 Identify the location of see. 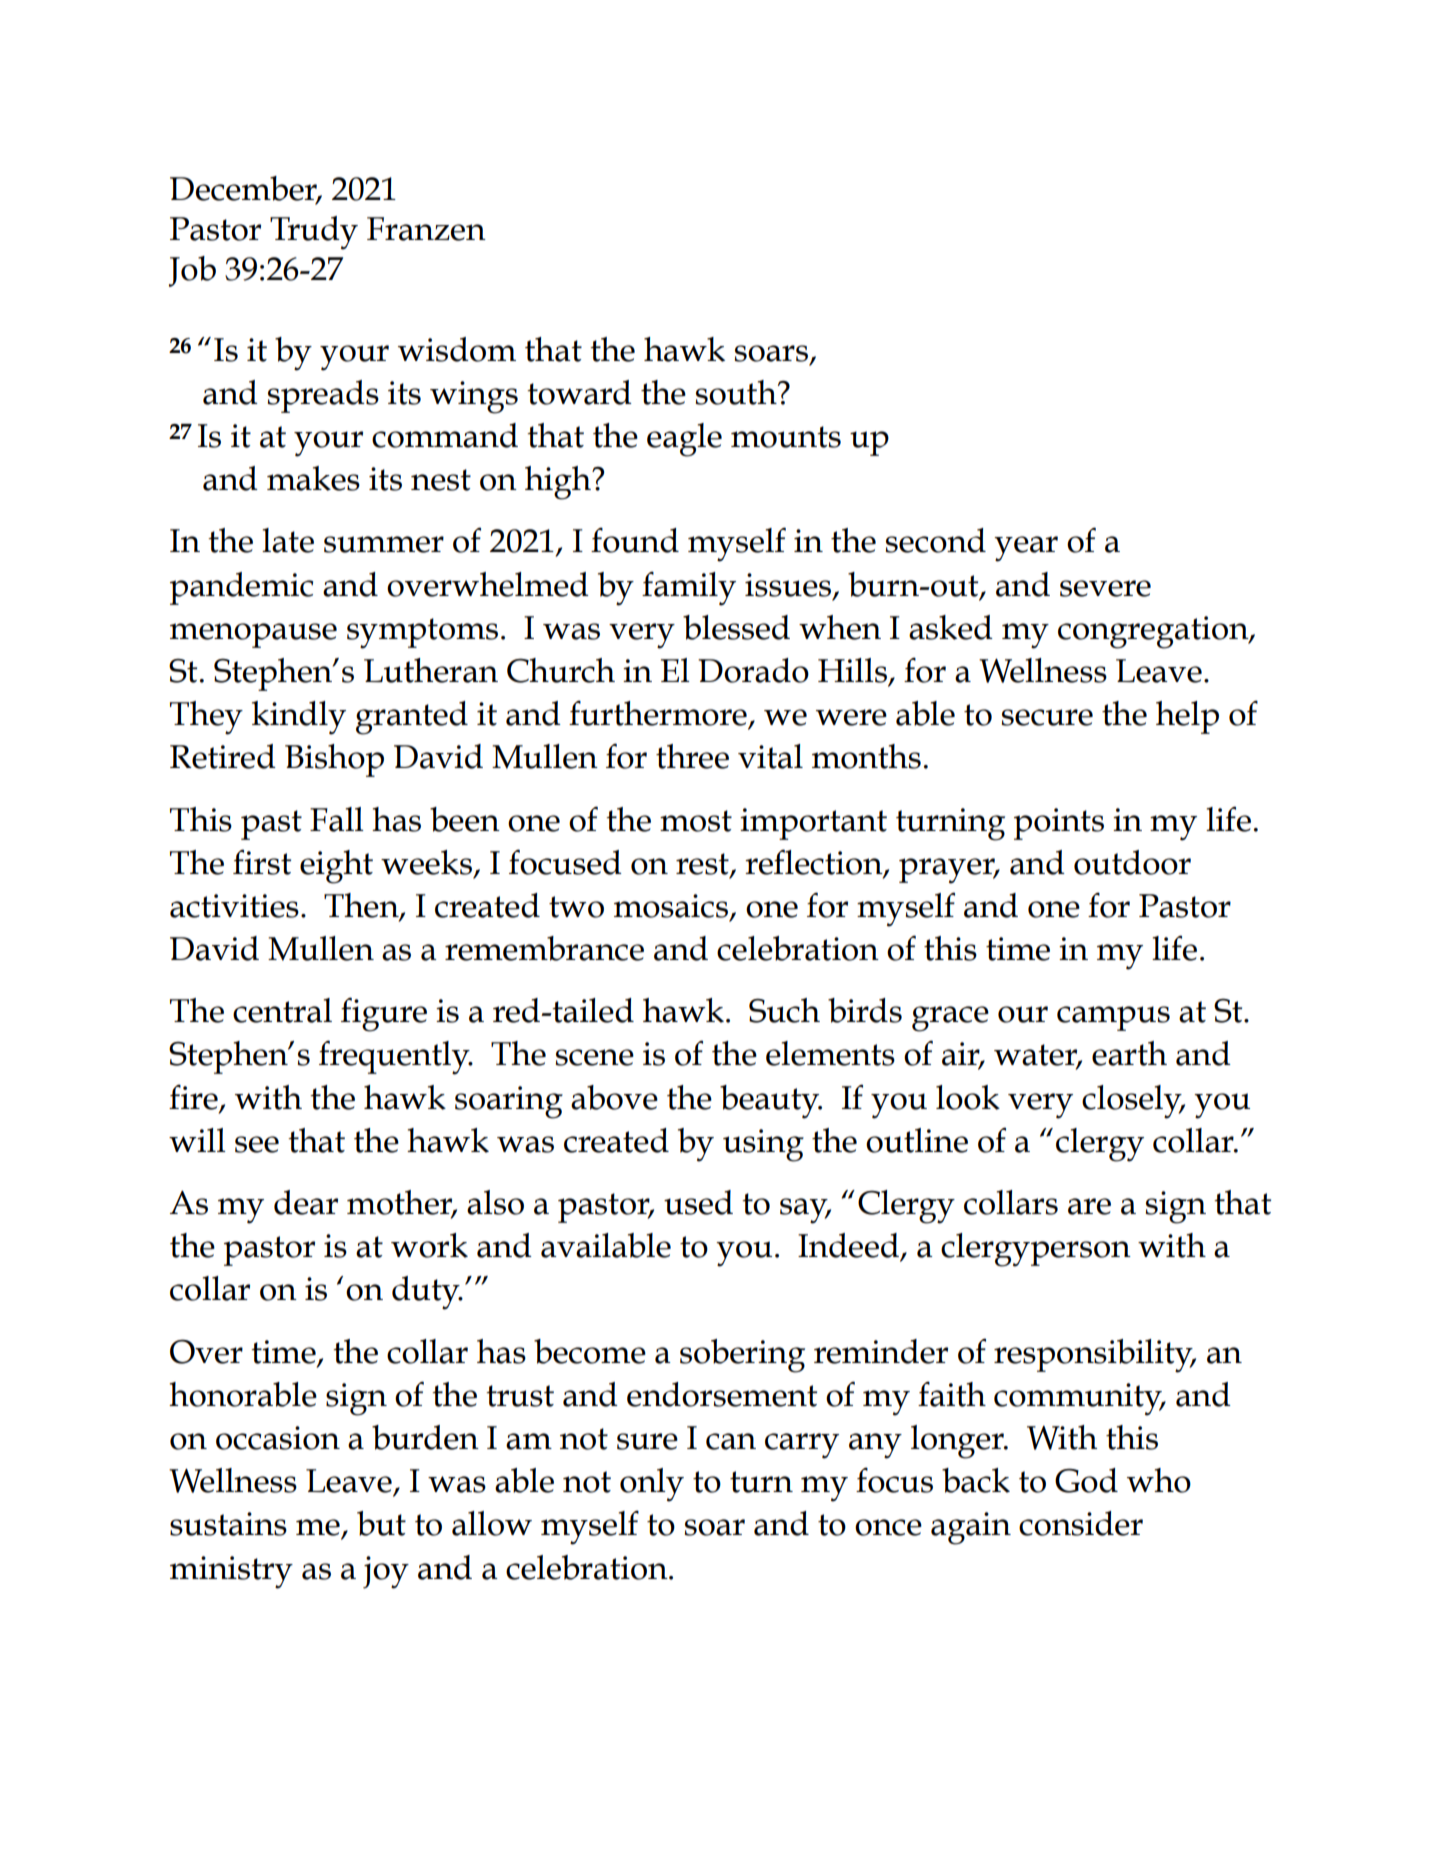
(257, 1144).
